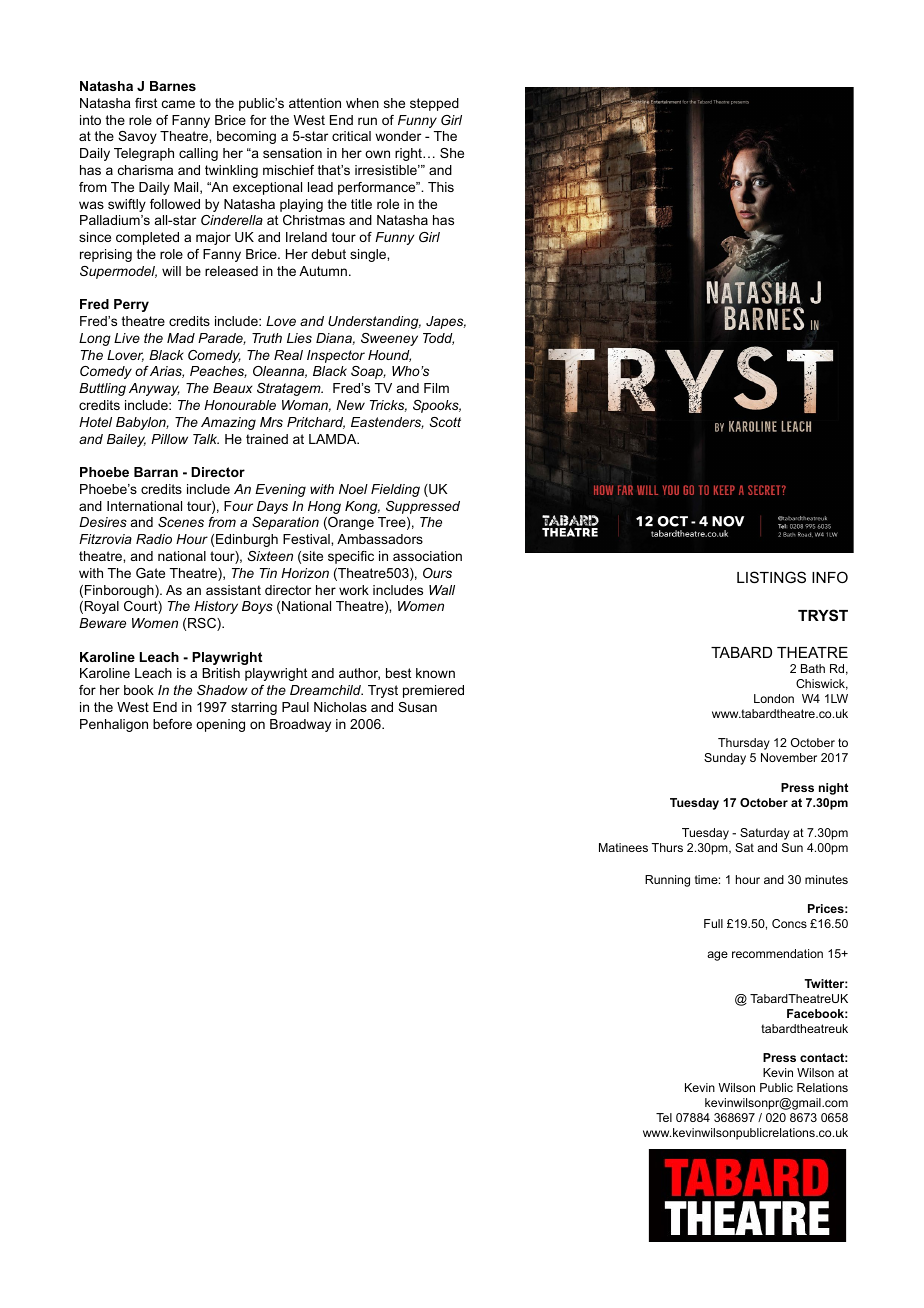 This document has width=924, height=1308. What do you see at coordinates (771, 577) in the document?
I see `LISTINGS` at bounding box center [771, 577].
